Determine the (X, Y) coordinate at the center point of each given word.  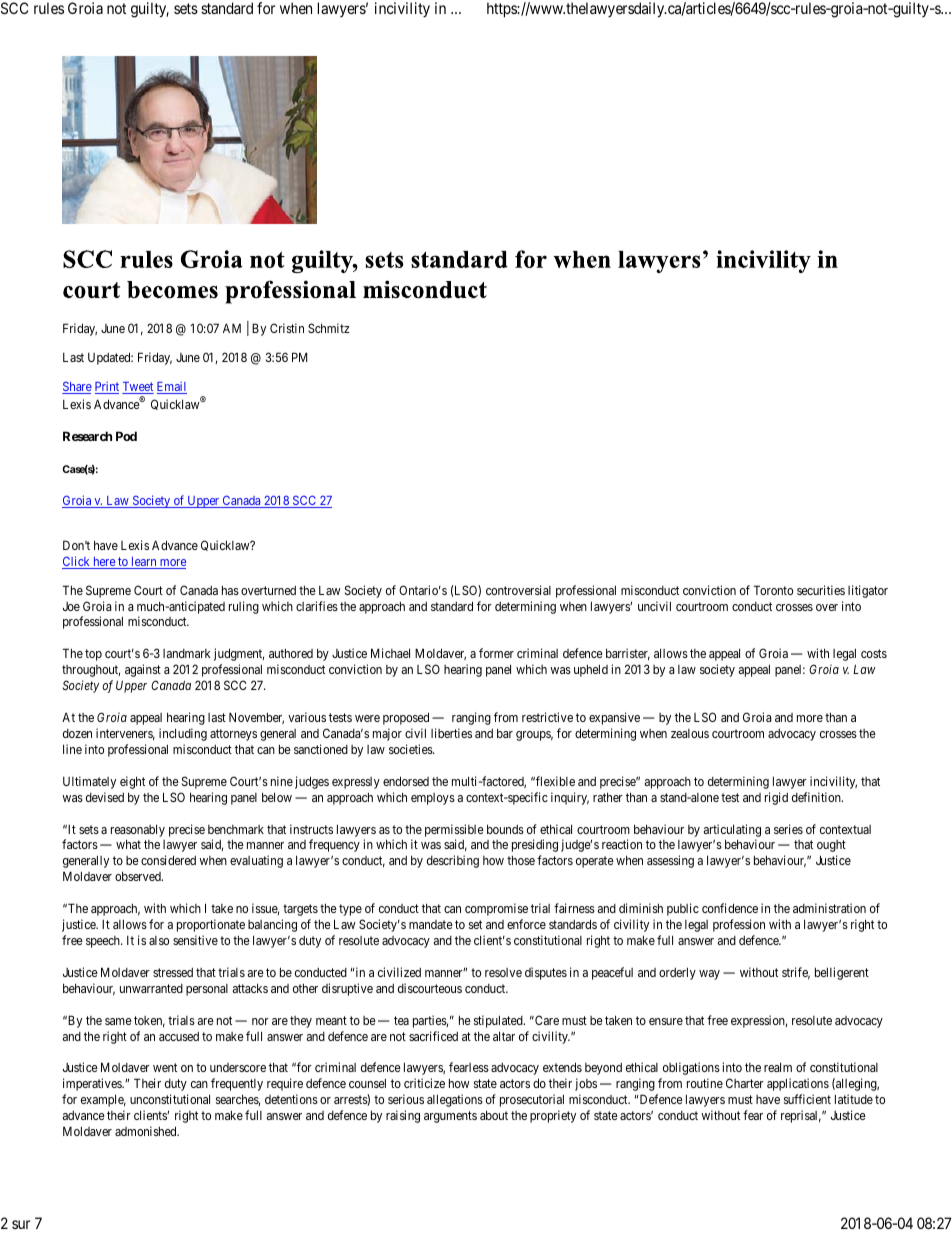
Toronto (773, 590)
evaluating (256, 861)
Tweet (138, 388)
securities (821, 590)
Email (172, 387)
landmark (187, 653)
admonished (147, 1131)
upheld (591, 670)
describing (453, 861)
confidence (730, 908)
